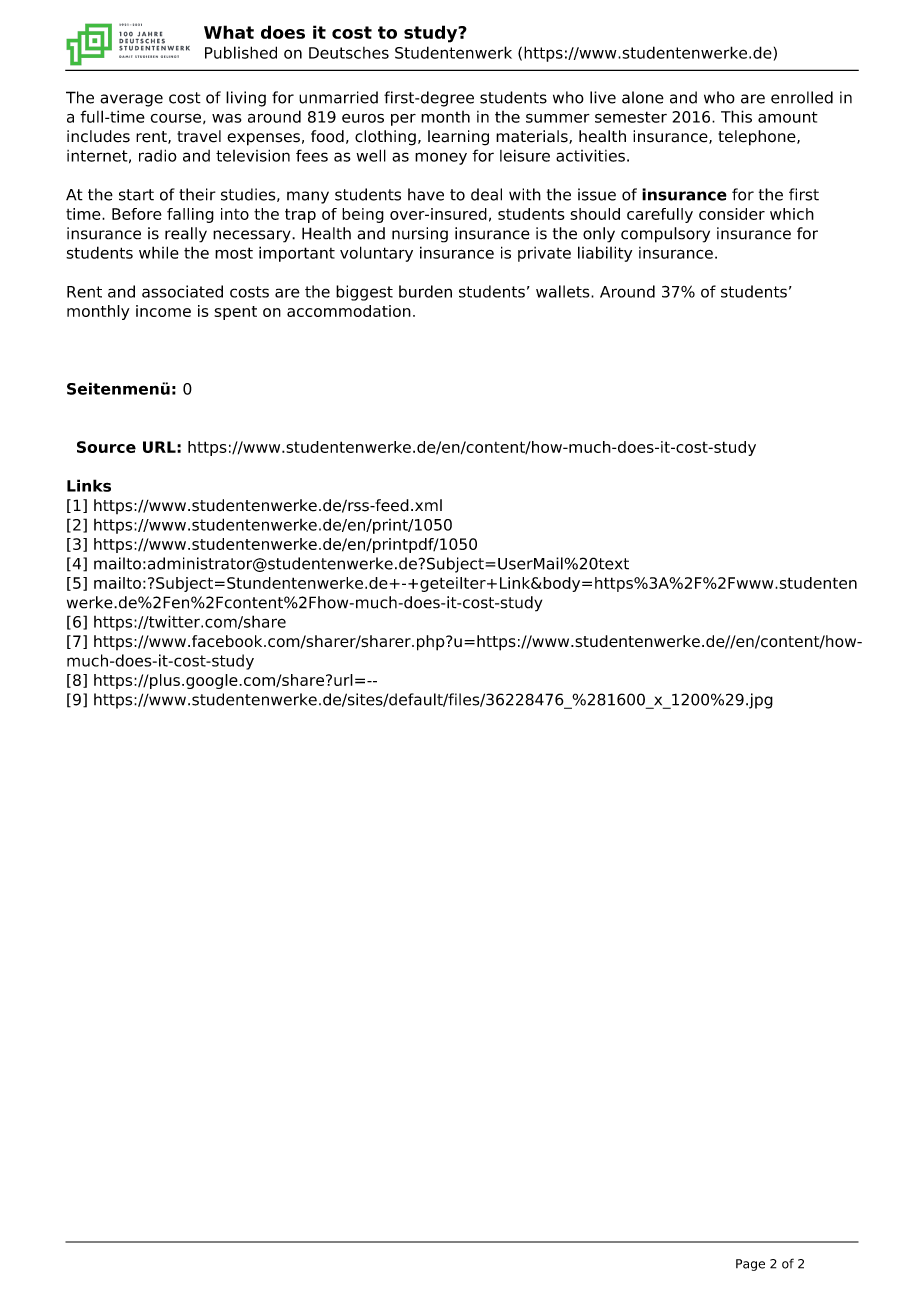  Describe the element at coordinates (364, 293) in the image. I see `biggest` at that location.
